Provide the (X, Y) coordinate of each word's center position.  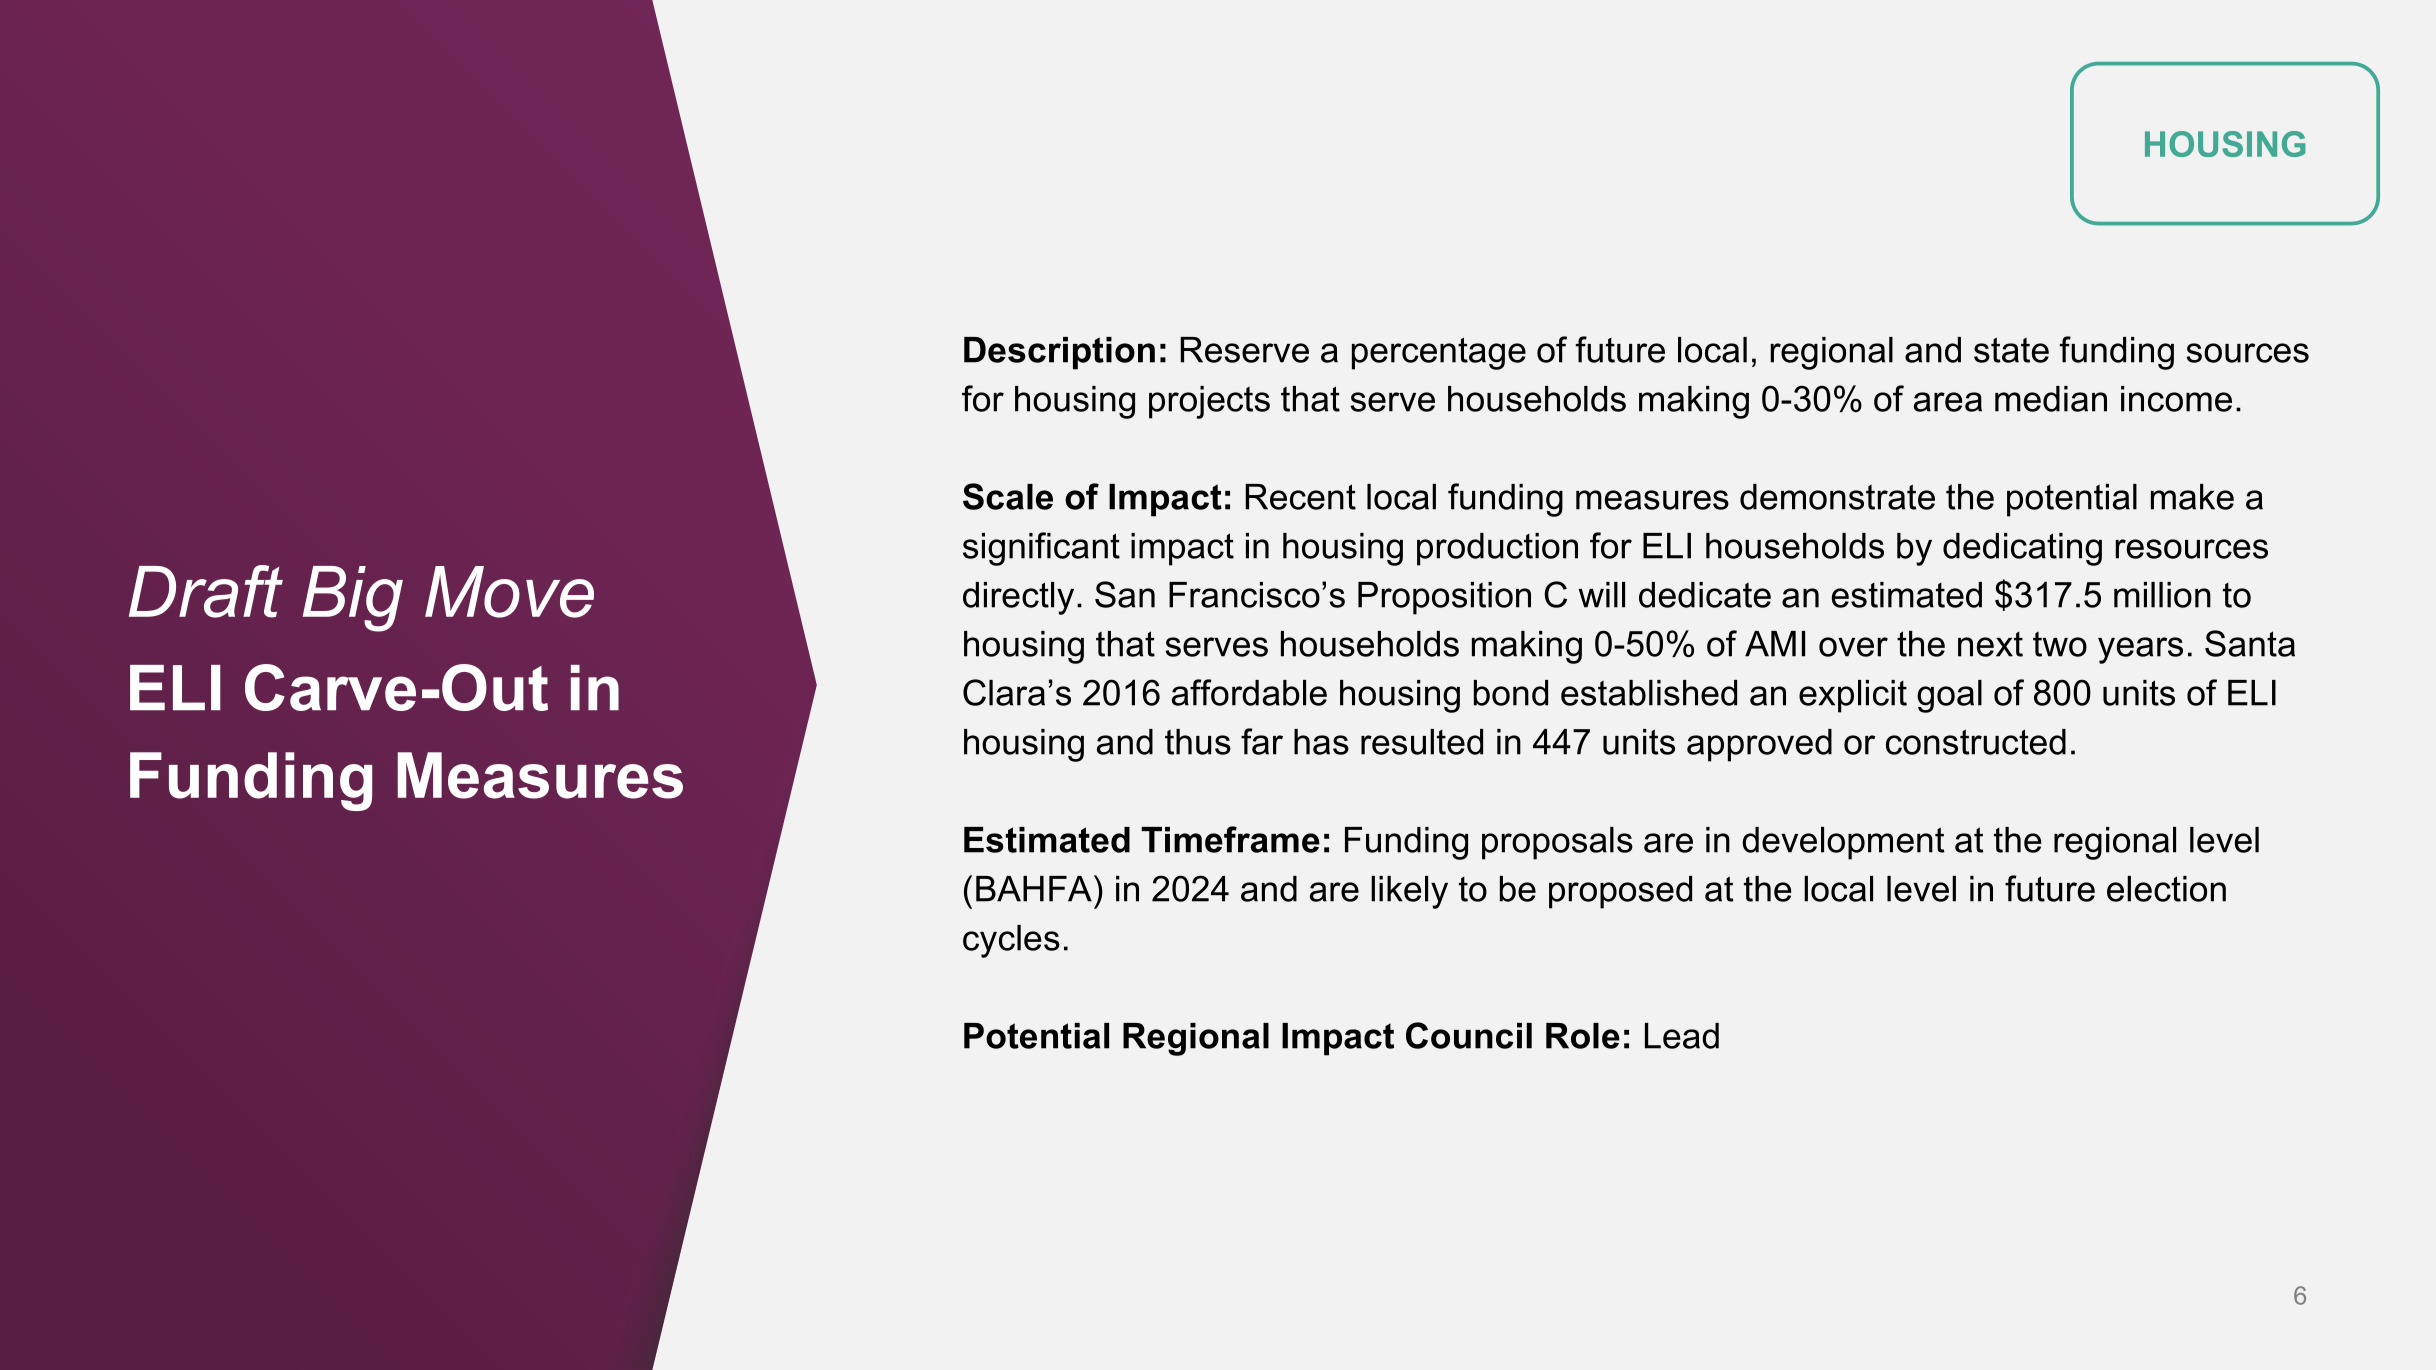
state (2011, 350)
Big (353, 599)
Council (1469, 1035)
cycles (1011, 941)
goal (1949, 696)
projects (1209, 402)
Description (1059, 353)
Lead (1682, 1036)
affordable (1249, 692)
